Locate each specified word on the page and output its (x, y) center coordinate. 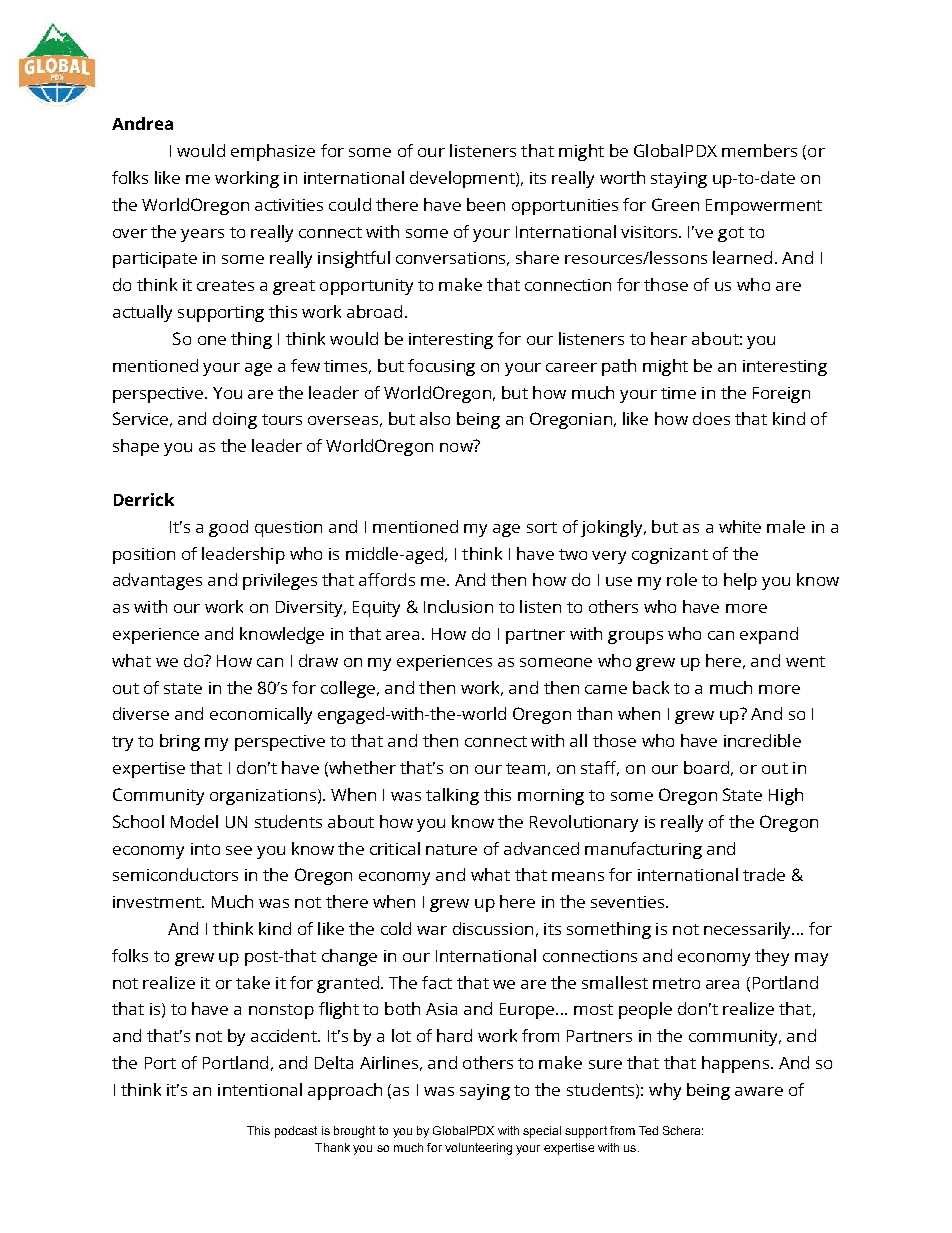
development (463, 179)
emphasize (273, 152)
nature (451, 849)
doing (235, 420)
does (711, 418)
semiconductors (175, 874)
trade (764, 874)
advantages (157, 581)
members (759, 150)
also (435, 418)
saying (485, 1092)
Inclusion (458, 606)
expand (769, 635)
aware (759, 1091)
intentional (260, 1089)
